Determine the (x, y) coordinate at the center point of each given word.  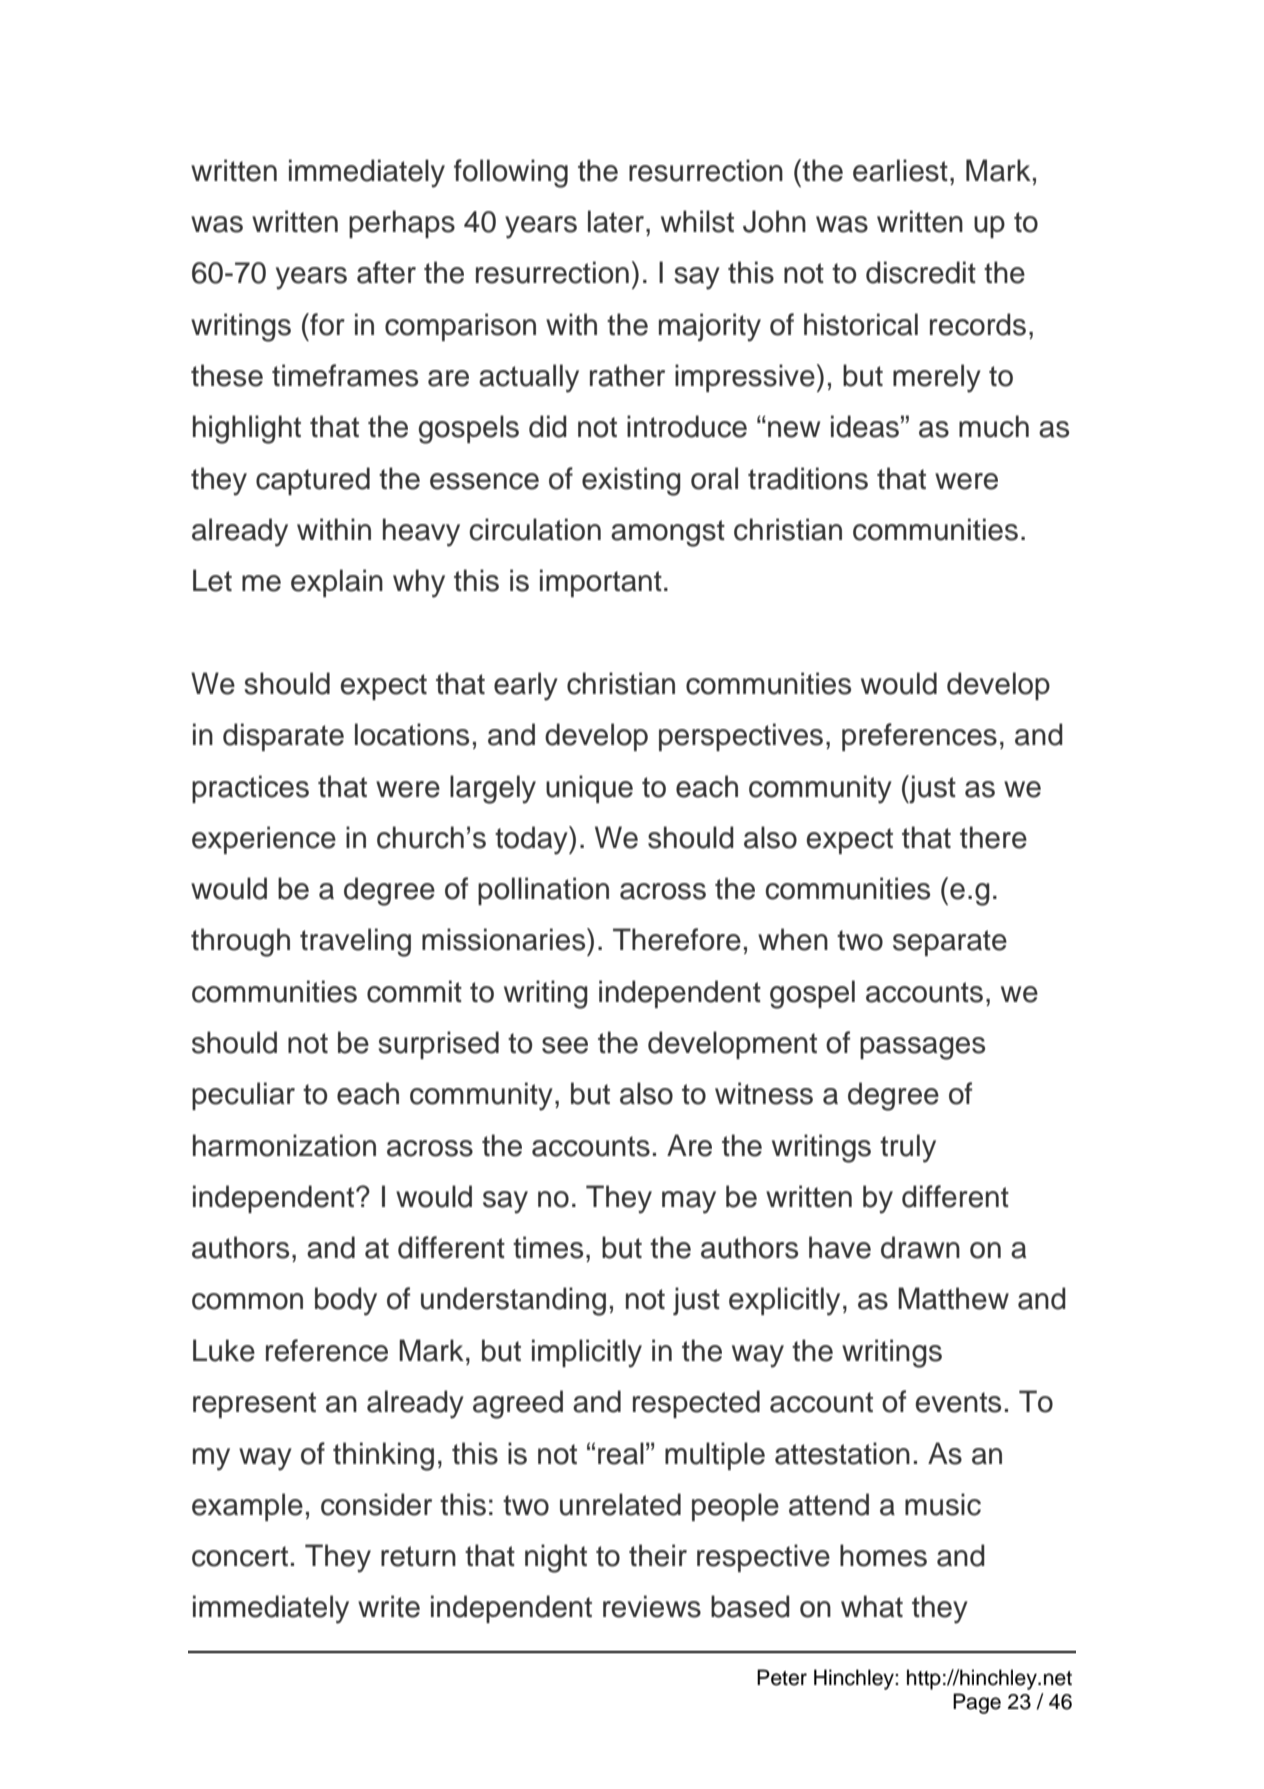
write (389, 1606)
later (616, 221)
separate (950, 943)
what (872, 1606)
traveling (355, 942)
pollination (543, 891)
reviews (652, 1606)
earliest (900, 170)
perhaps (402, 224)
